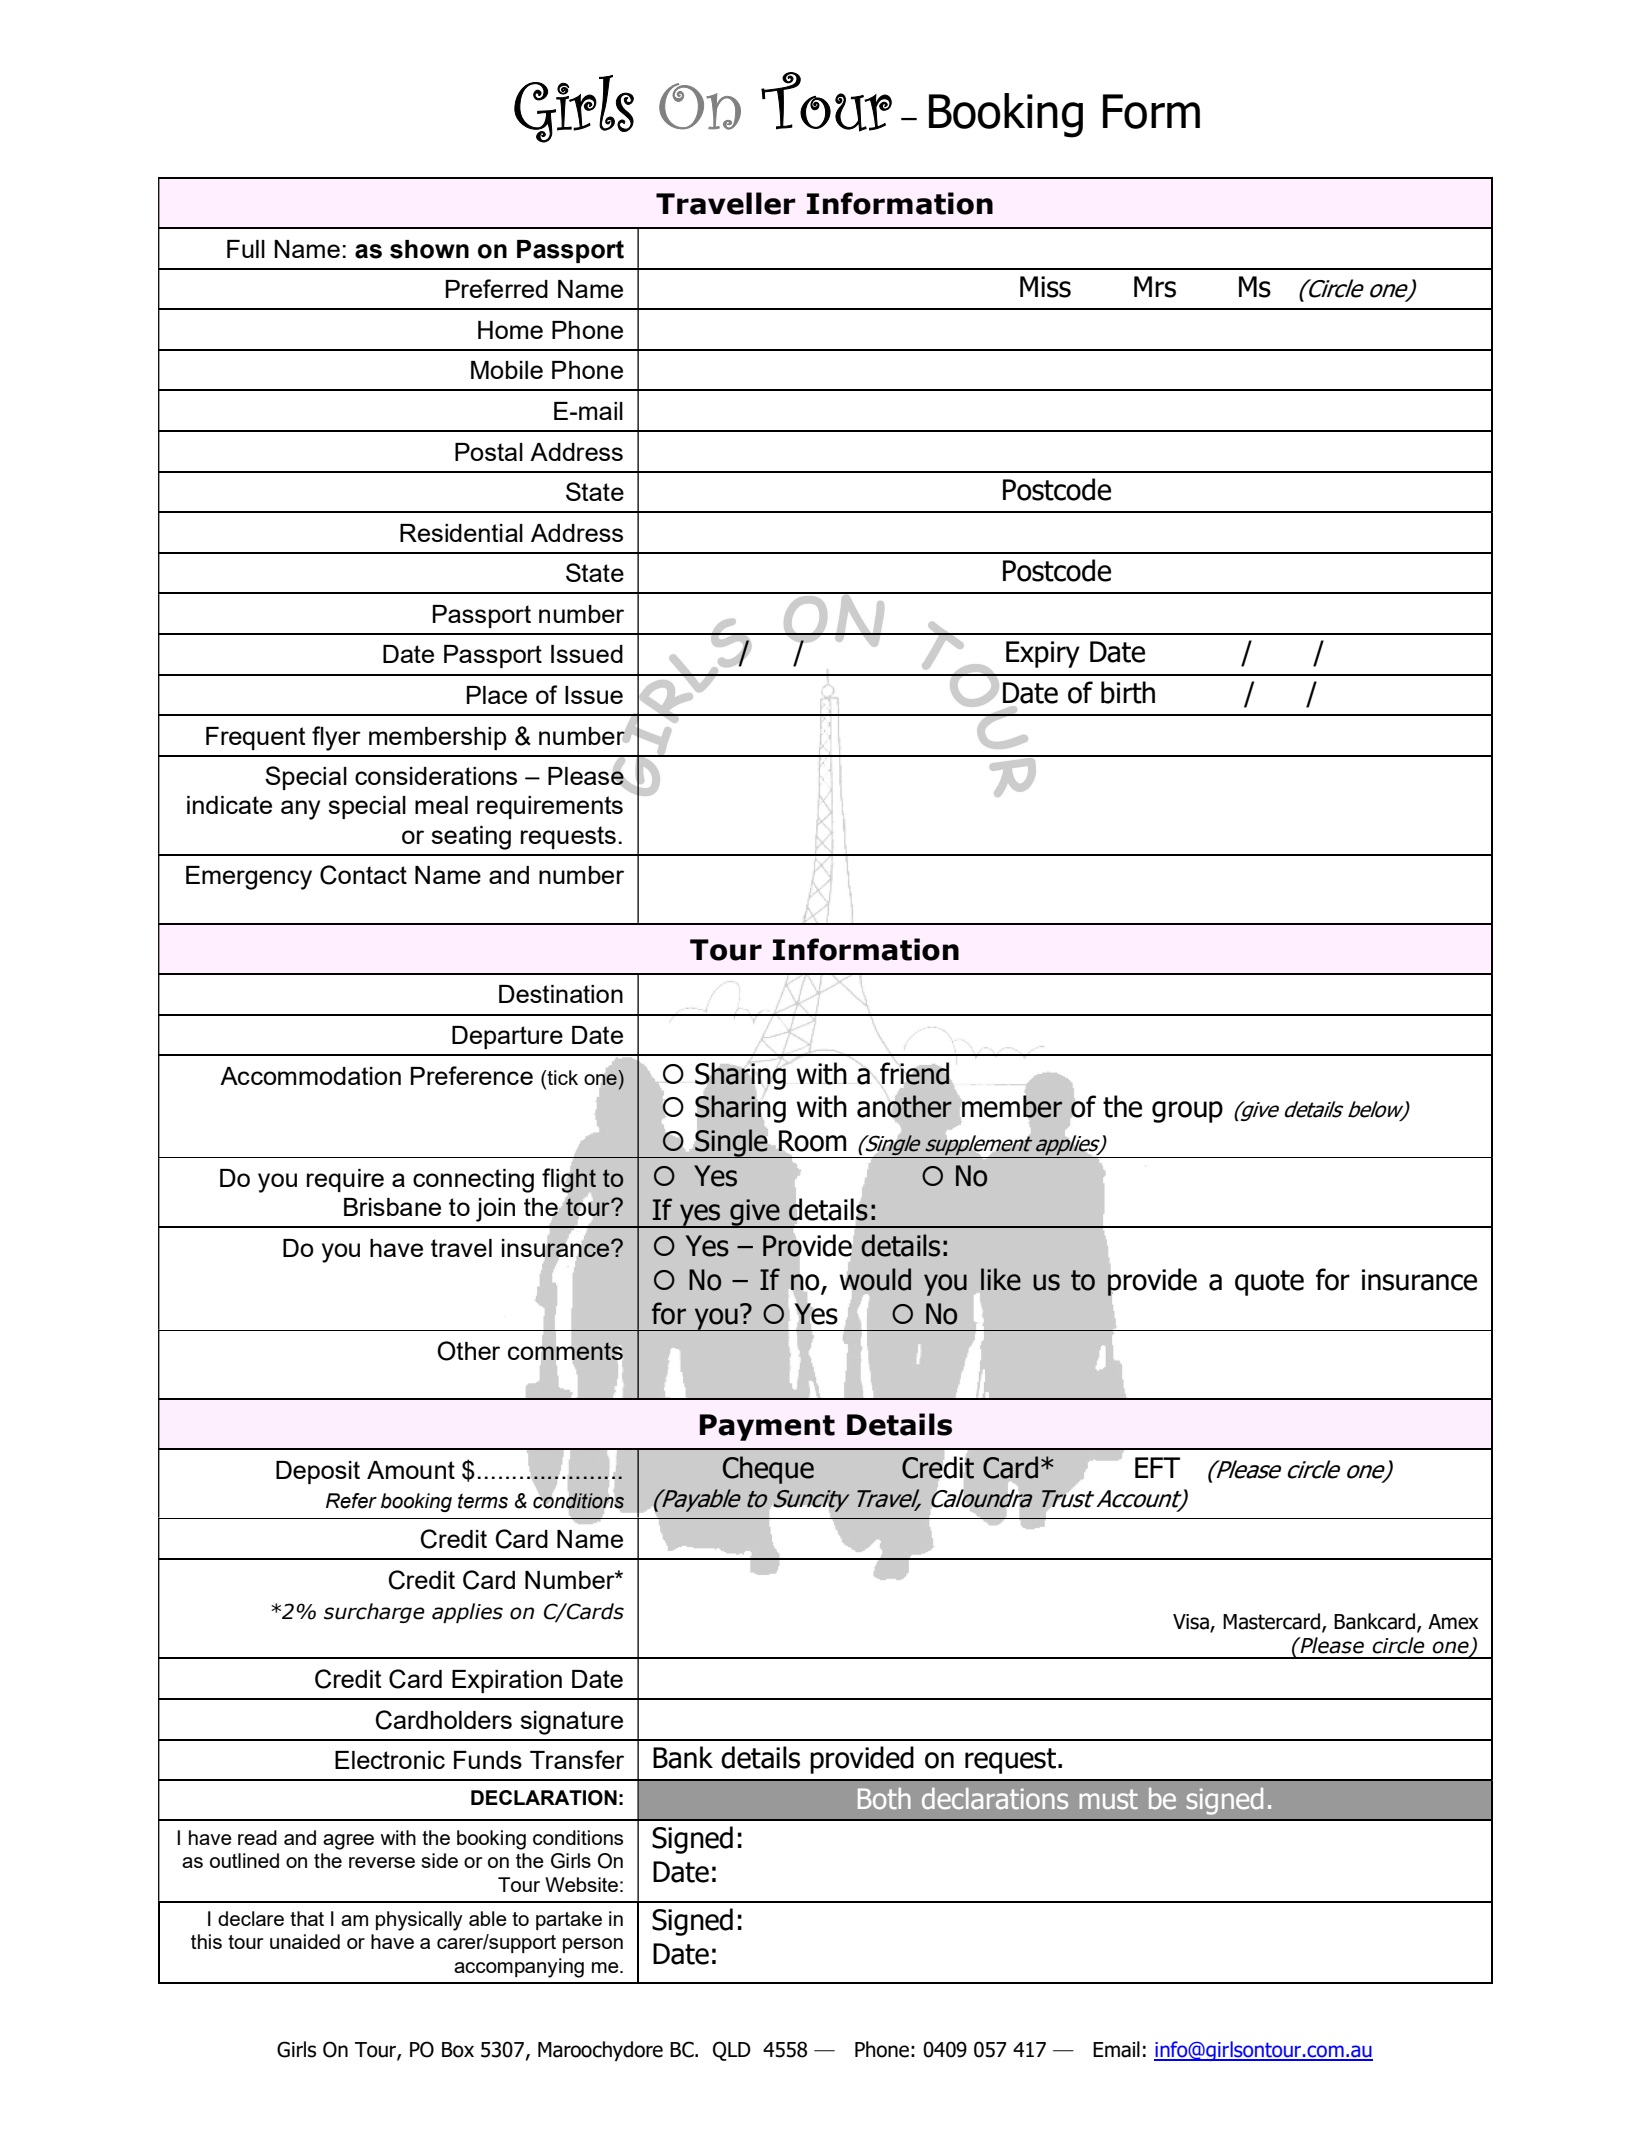 The width and height of the image is (1652, 2138). What do you see at coordinates (561, 994) in the image?
I see `Destination` at bounding box center [561, 994].
